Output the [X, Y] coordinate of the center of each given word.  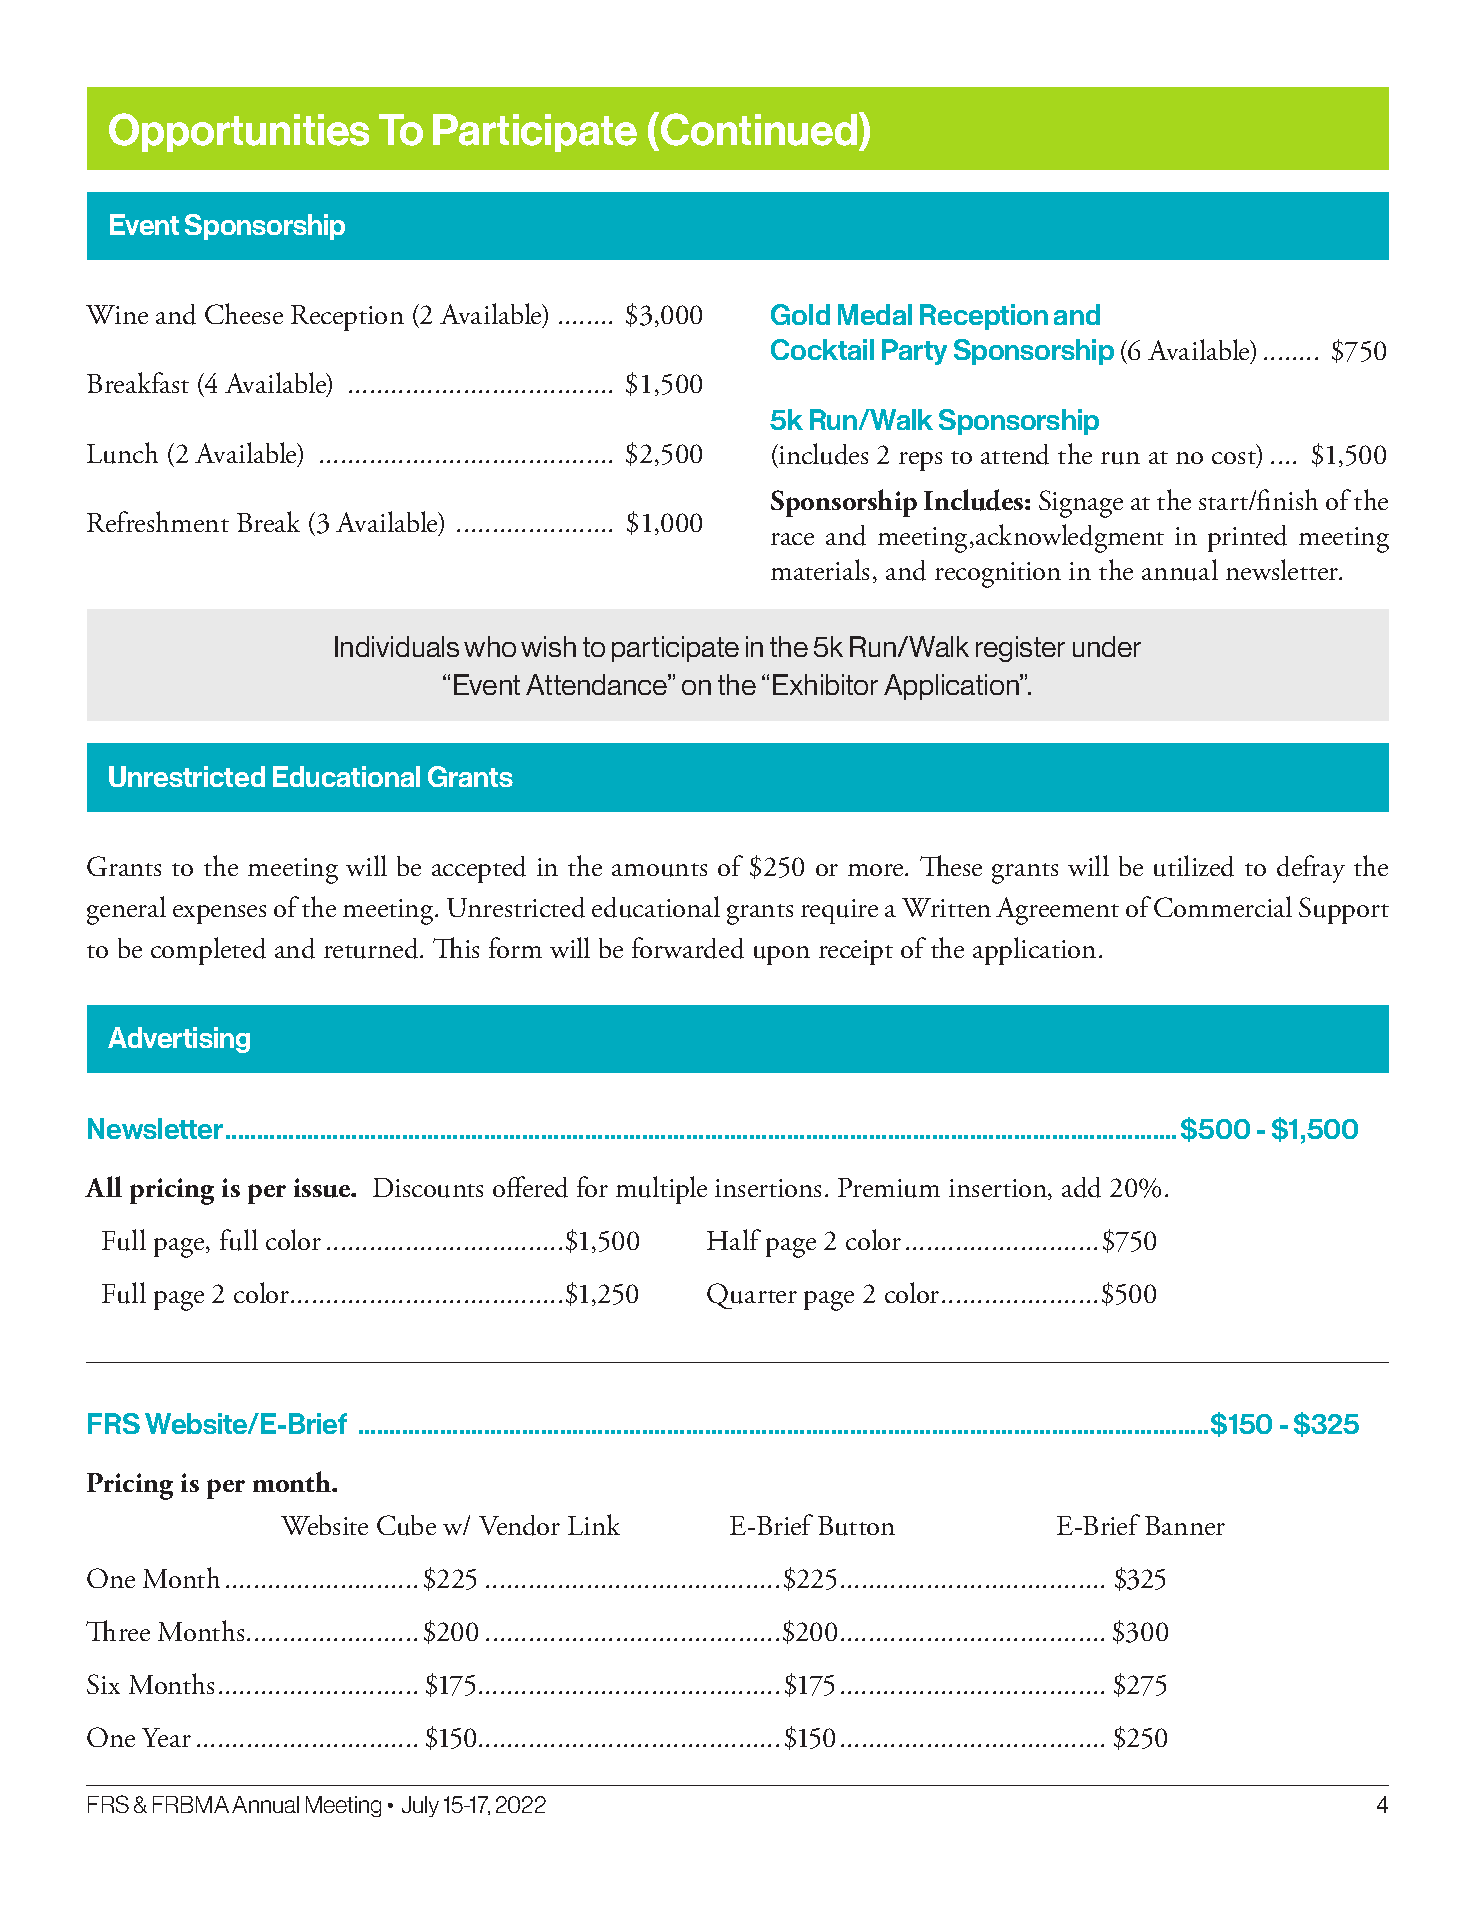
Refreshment [158, 521]
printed [1247, 538]
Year [166, 1737]
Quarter [752, 1296]
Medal [875, 314]
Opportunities [239, 132]
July [420, 1806]
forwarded [688, 948]
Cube [406, 1525]
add [1081, 1187]
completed [208, 951]
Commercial [1223, 906]
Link [594, 1524]
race [792, 539]
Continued [759, 129]
